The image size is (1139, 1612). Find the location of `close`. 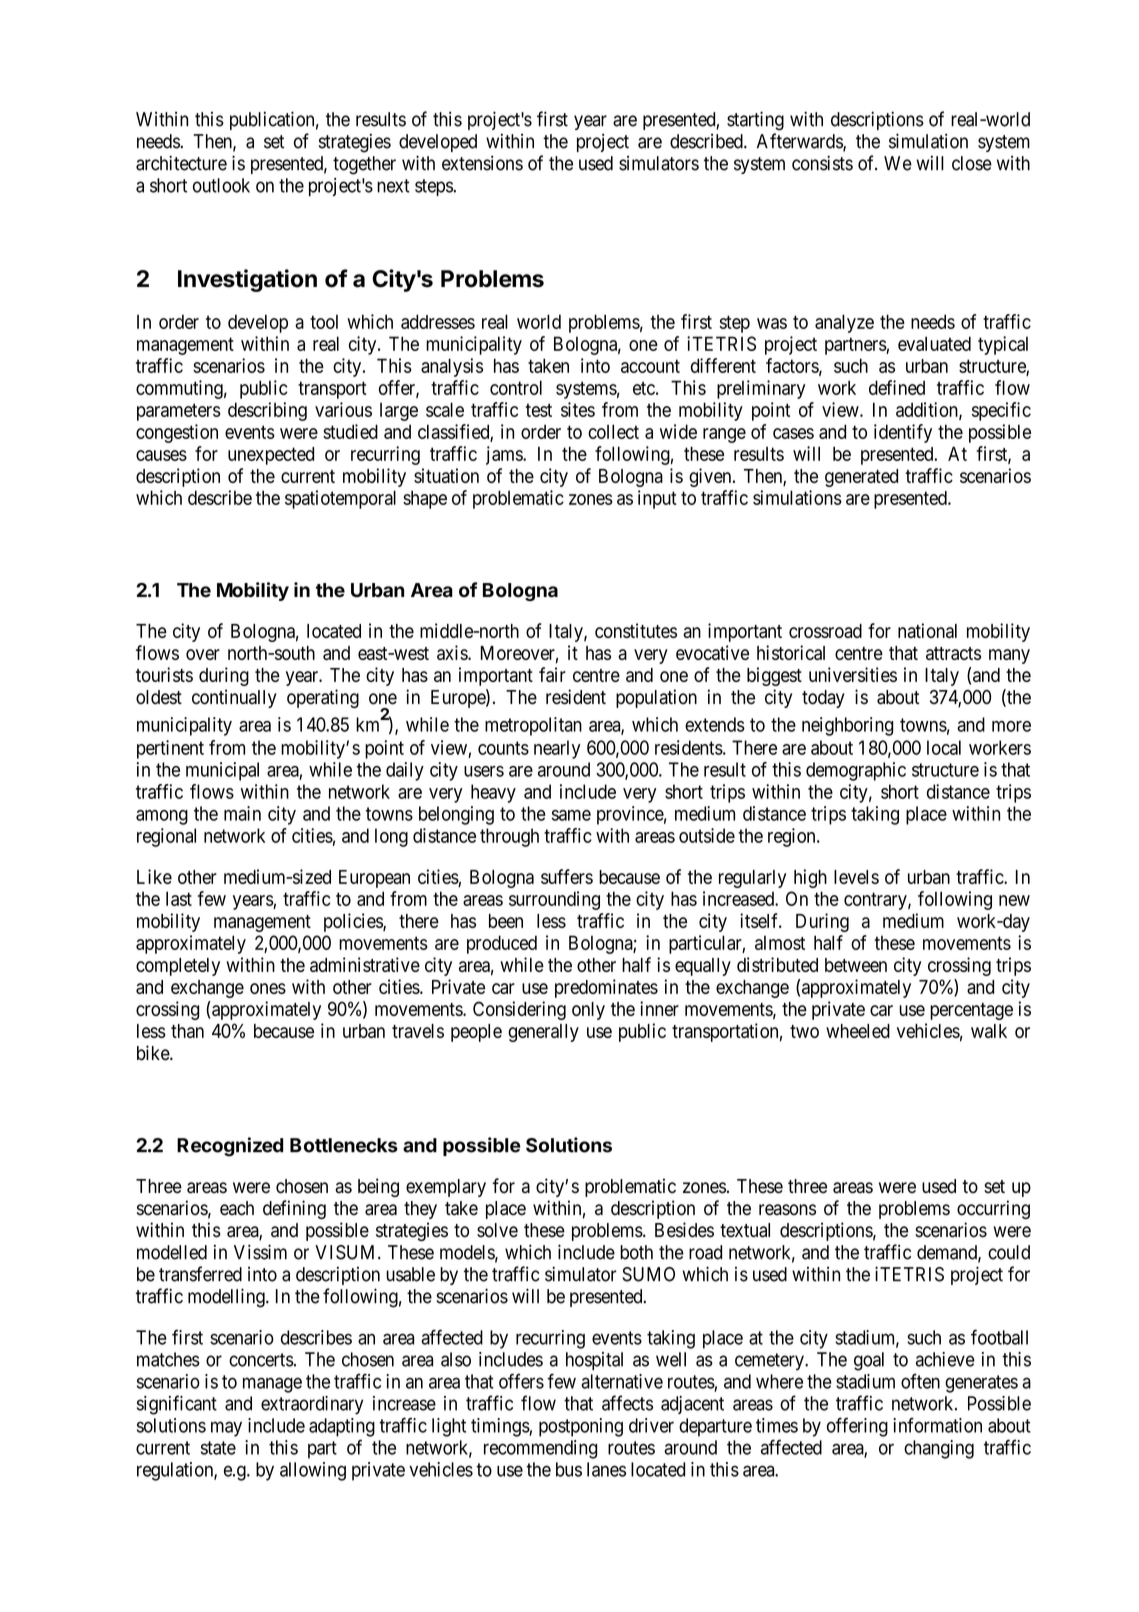

close is located at coordinates (972, 163).
